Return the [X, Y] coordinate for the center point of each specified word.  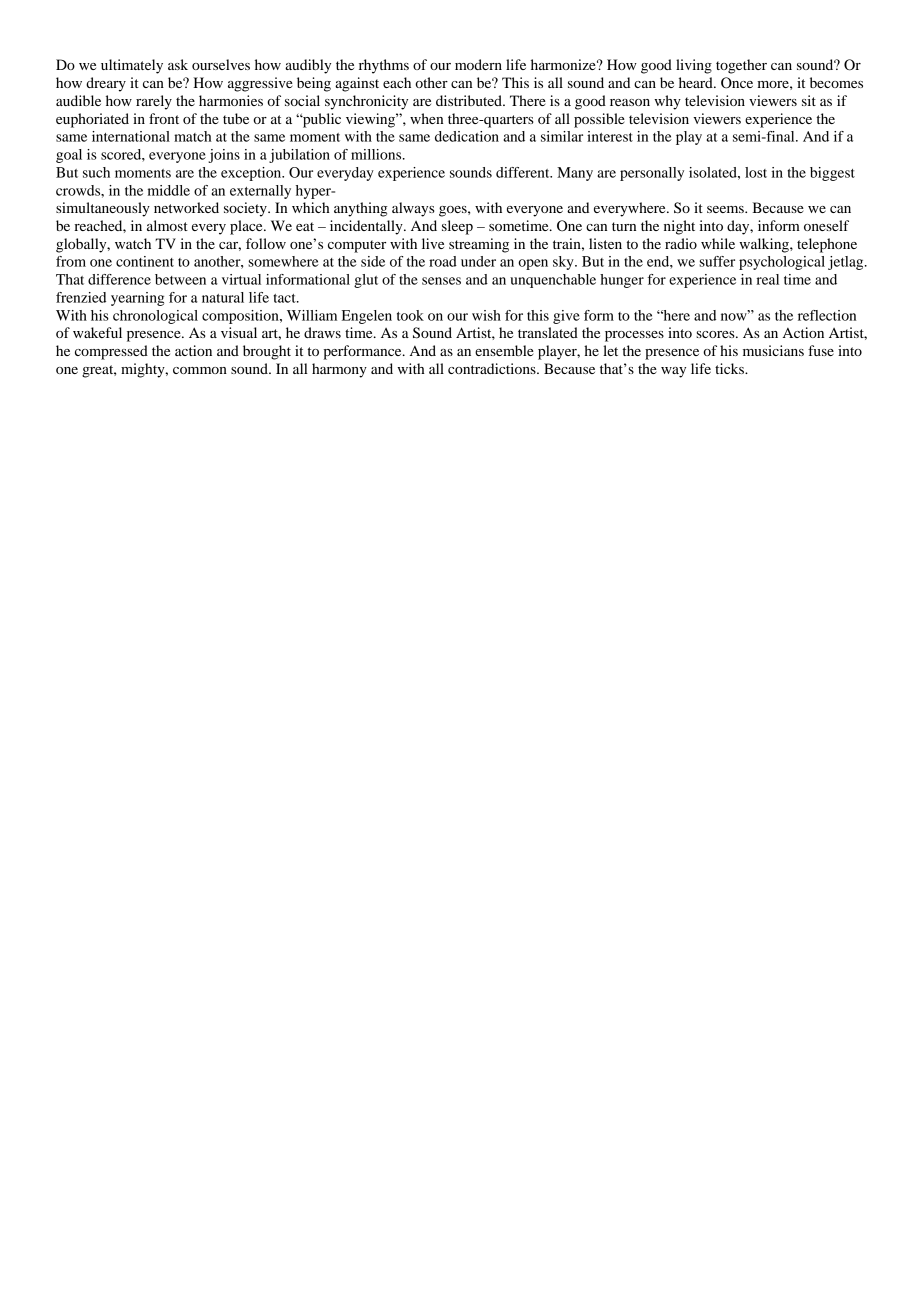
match [193, 136]
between [180, 279]
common [200, 370]
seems [726, 209]
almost [167, 225]
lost [756, 172]
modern [478, 64]
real [767, 279]
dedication [467, 136]
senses [441, 281]
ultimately [132, 66]
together [741, 66]
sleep [457, 227]
